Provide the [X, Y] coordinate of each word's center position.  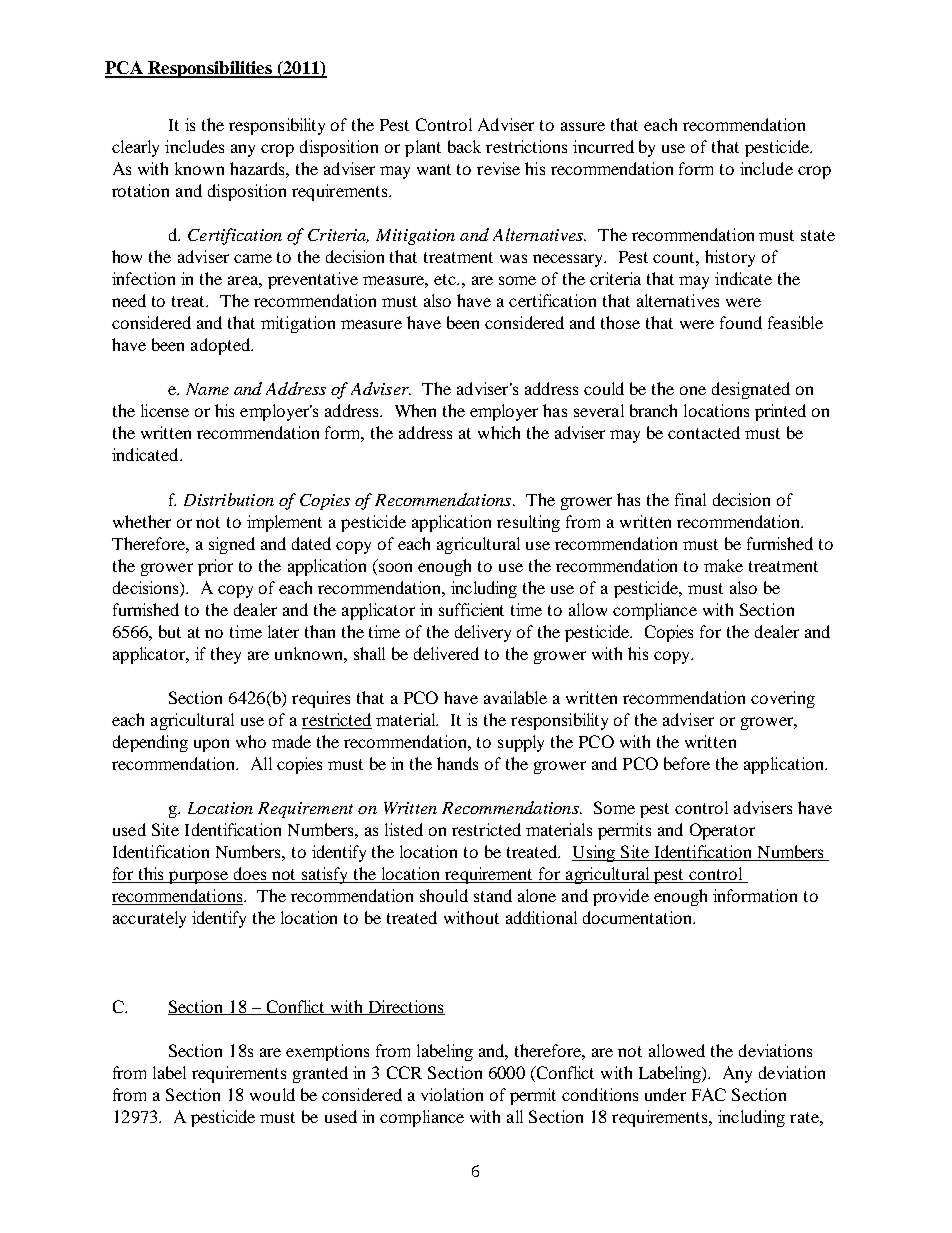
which [499, 432]
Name [207, 389]
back [464, 146]
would [272, 1094]
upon [211, 745]
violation [452, 1094]
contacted [704, 432]
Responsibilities [210, 69]
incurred [603, 146]
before [687, 763]
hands [457, 763]
